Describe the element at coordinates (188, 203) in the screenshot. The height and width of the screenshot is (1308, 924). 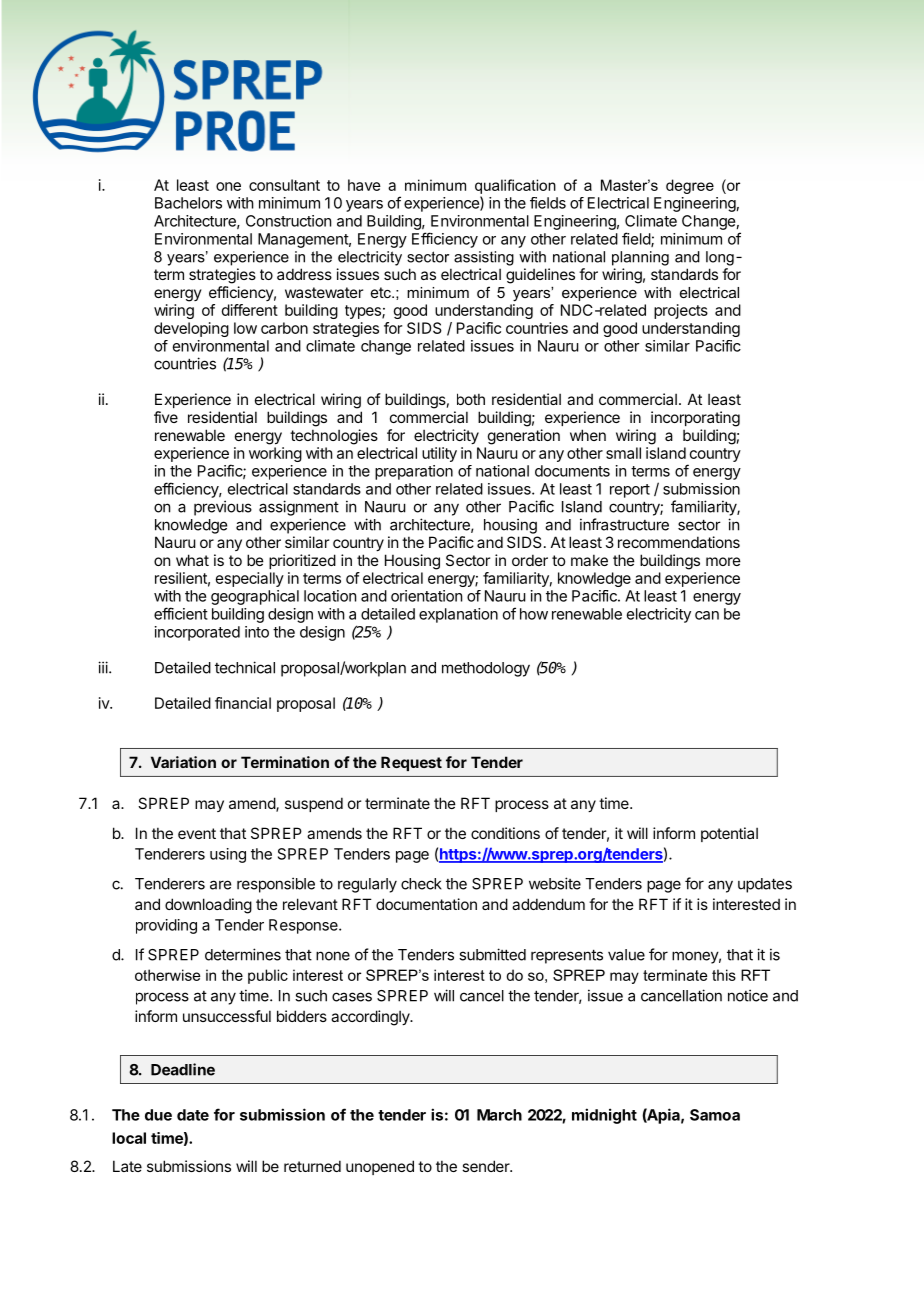
I see `Bachelors` at that location.
